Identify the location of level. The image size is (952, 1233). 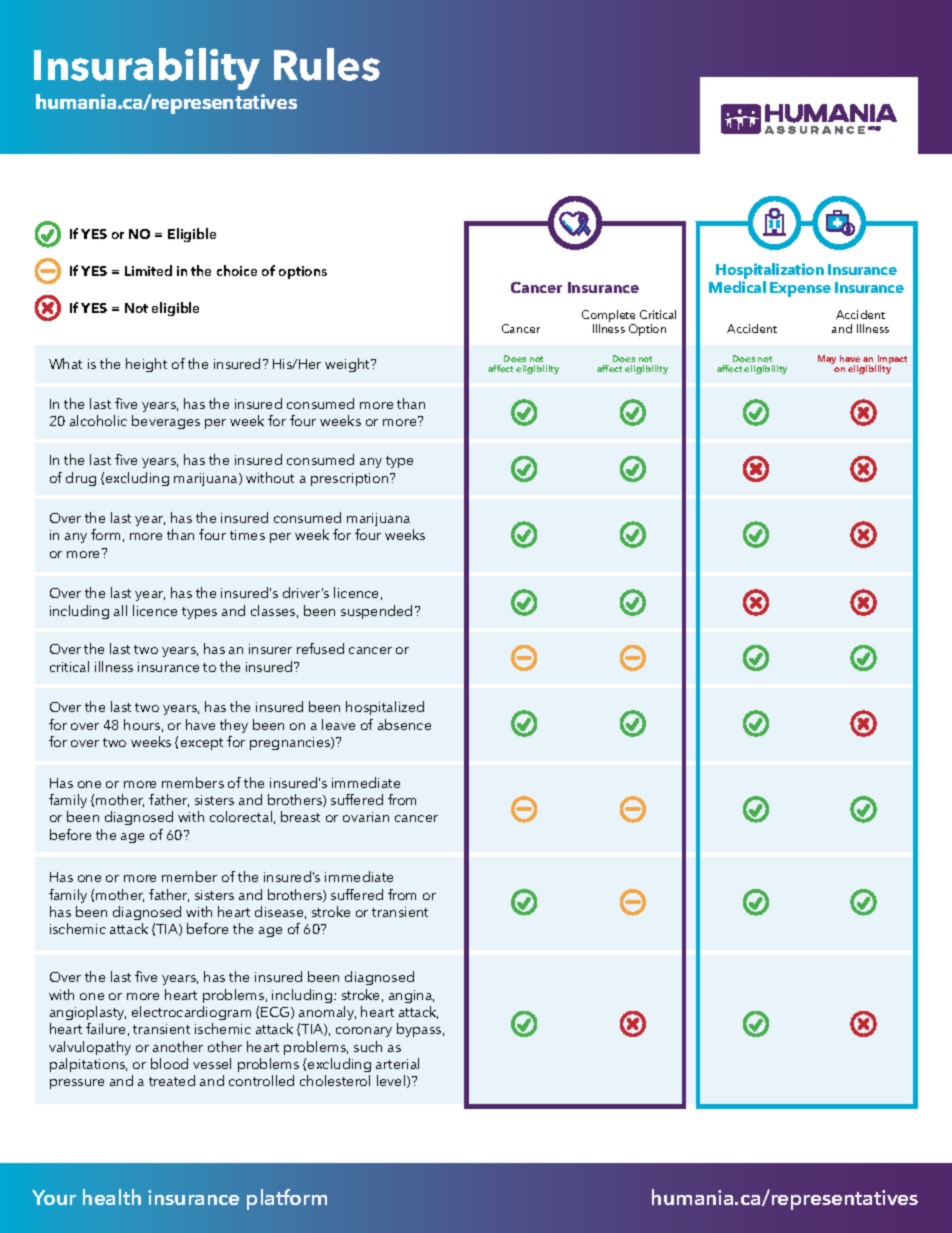
(392, 1081).
